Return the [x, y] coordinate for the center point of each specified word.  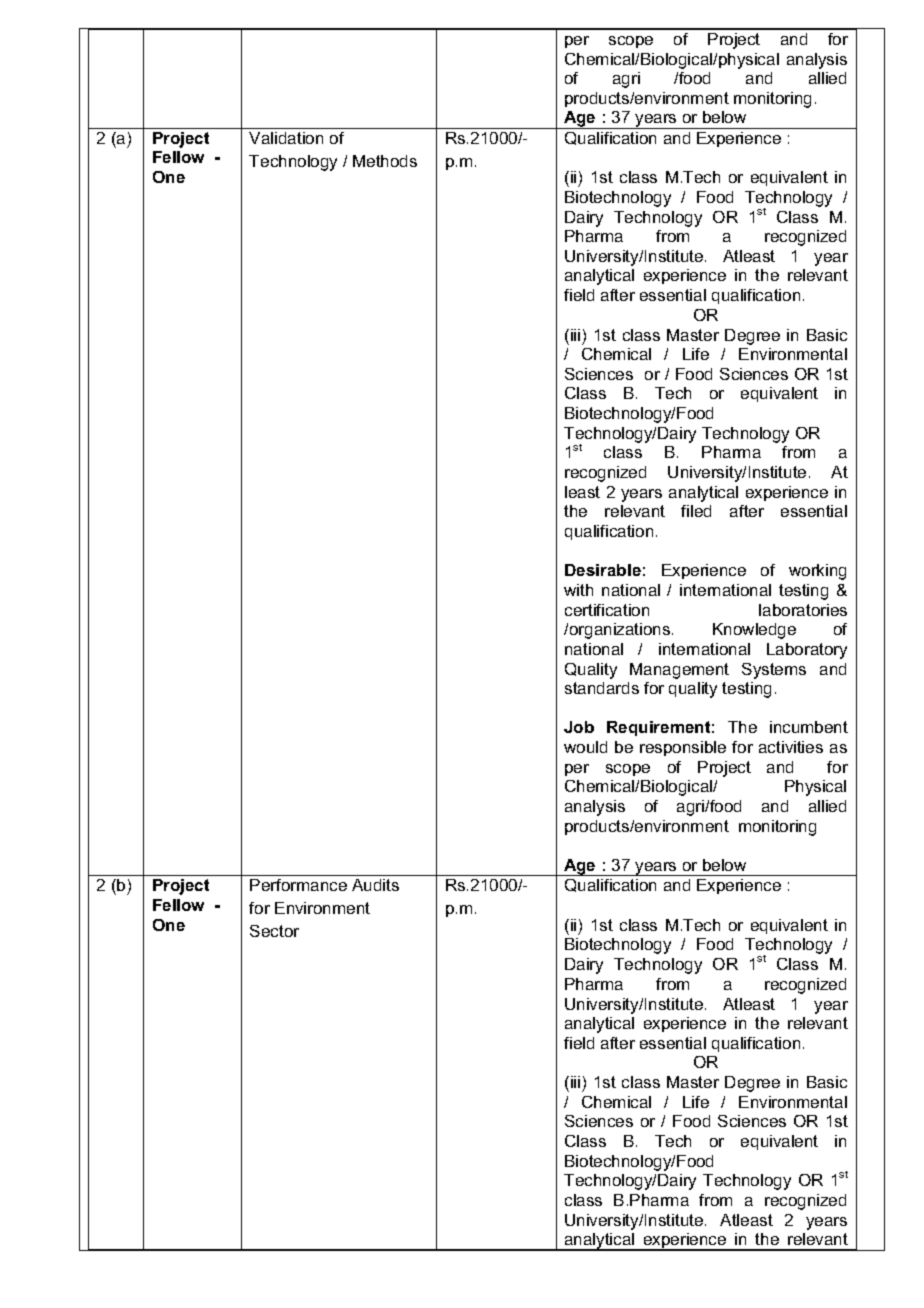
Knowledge [754, 631]
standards [602, 688]
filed [696, 511]
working [817, 572]
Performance [298, 885]
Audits [375, 885]
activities [791, 747]
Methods [385, 161]
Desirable [603, 570]
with [578, 590]
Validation [286, 138]
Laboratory [807, 651]
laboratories [803, 610]
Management [679, 671]
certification [607, 610]
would [585, 747]
